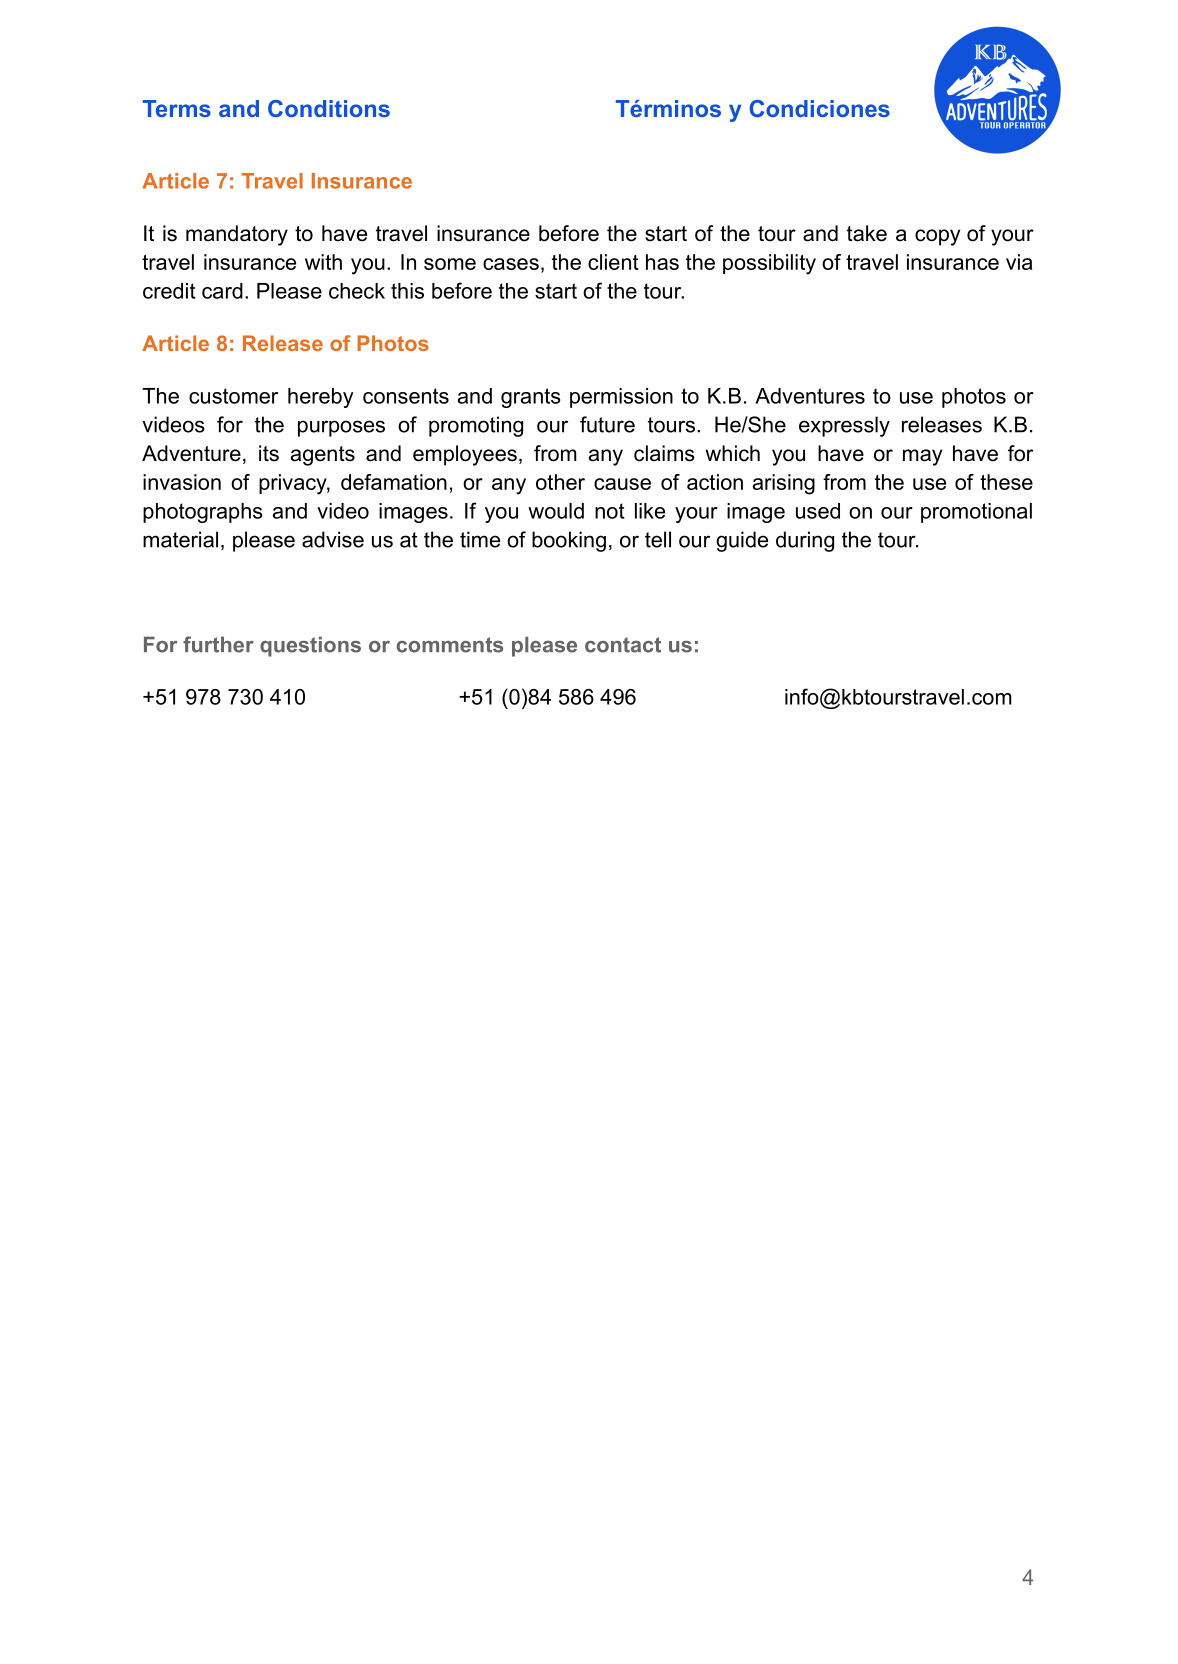  Describe the element at coordinates (819, 108) in the page. I see `Condiciones` at that location.
